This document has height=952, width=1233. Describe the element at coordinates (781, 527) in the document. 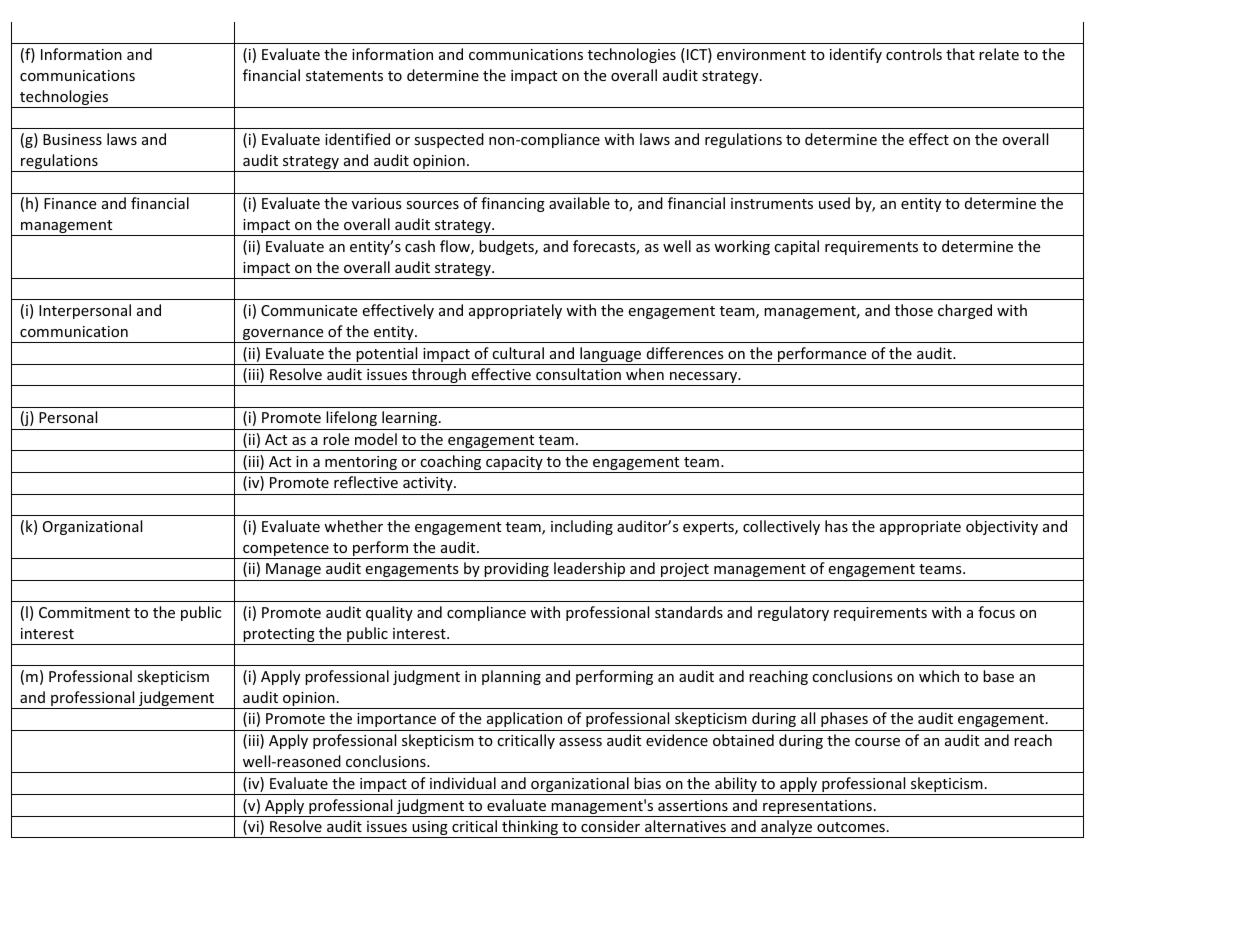

I see `collectively` at that location.
